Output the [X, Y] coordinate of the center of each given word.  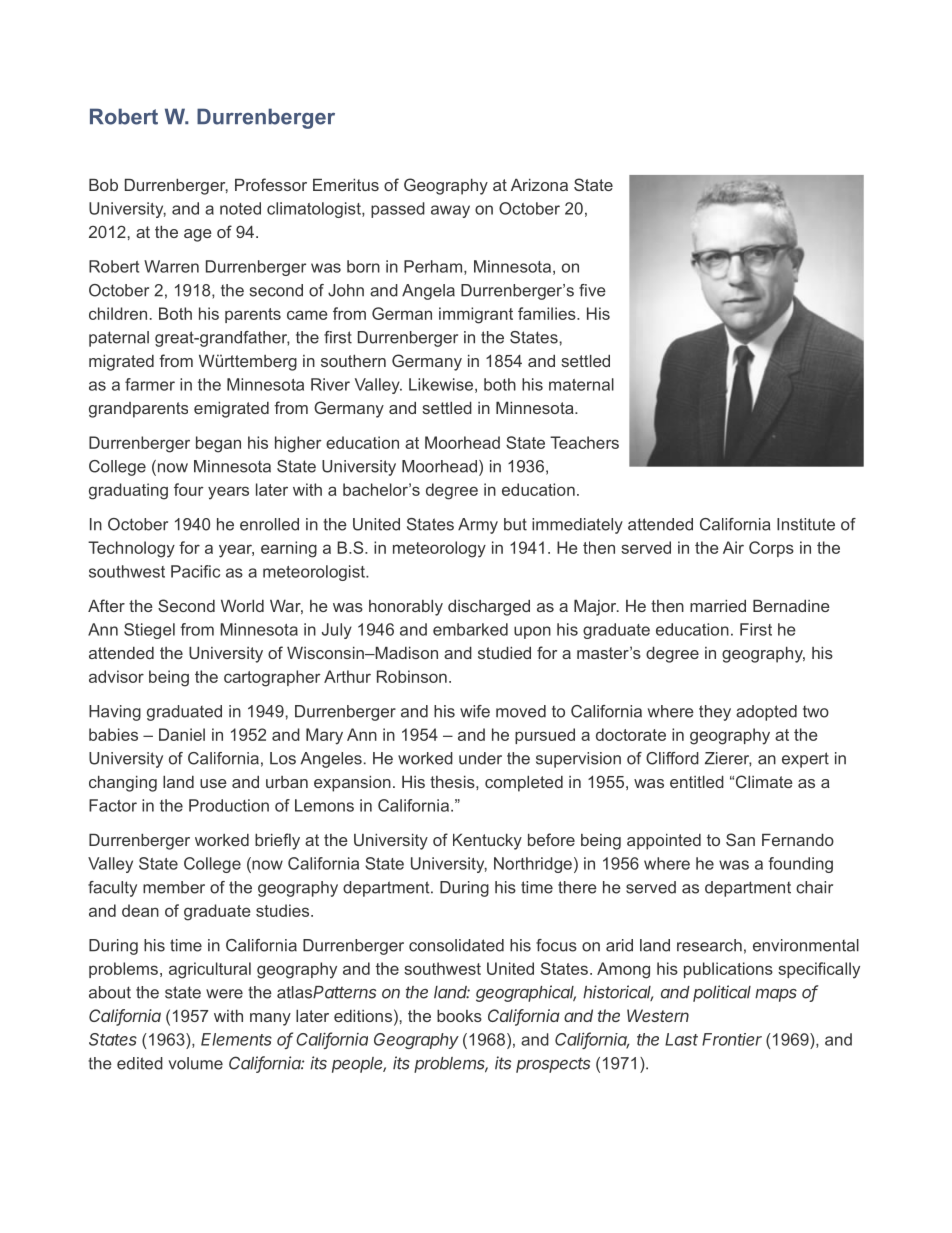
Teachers [584, 442]
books [459, 1016]
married [718, 606]
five [592, 290]
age [198, 235]
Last [681, 1039]
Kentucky [487, 842]
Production [229, 805]
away [450, 211]
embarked [470, 629]
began [218, 444]
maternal [581, 384]
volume [195, 1063]
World [242, 606]
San [740, 839]
